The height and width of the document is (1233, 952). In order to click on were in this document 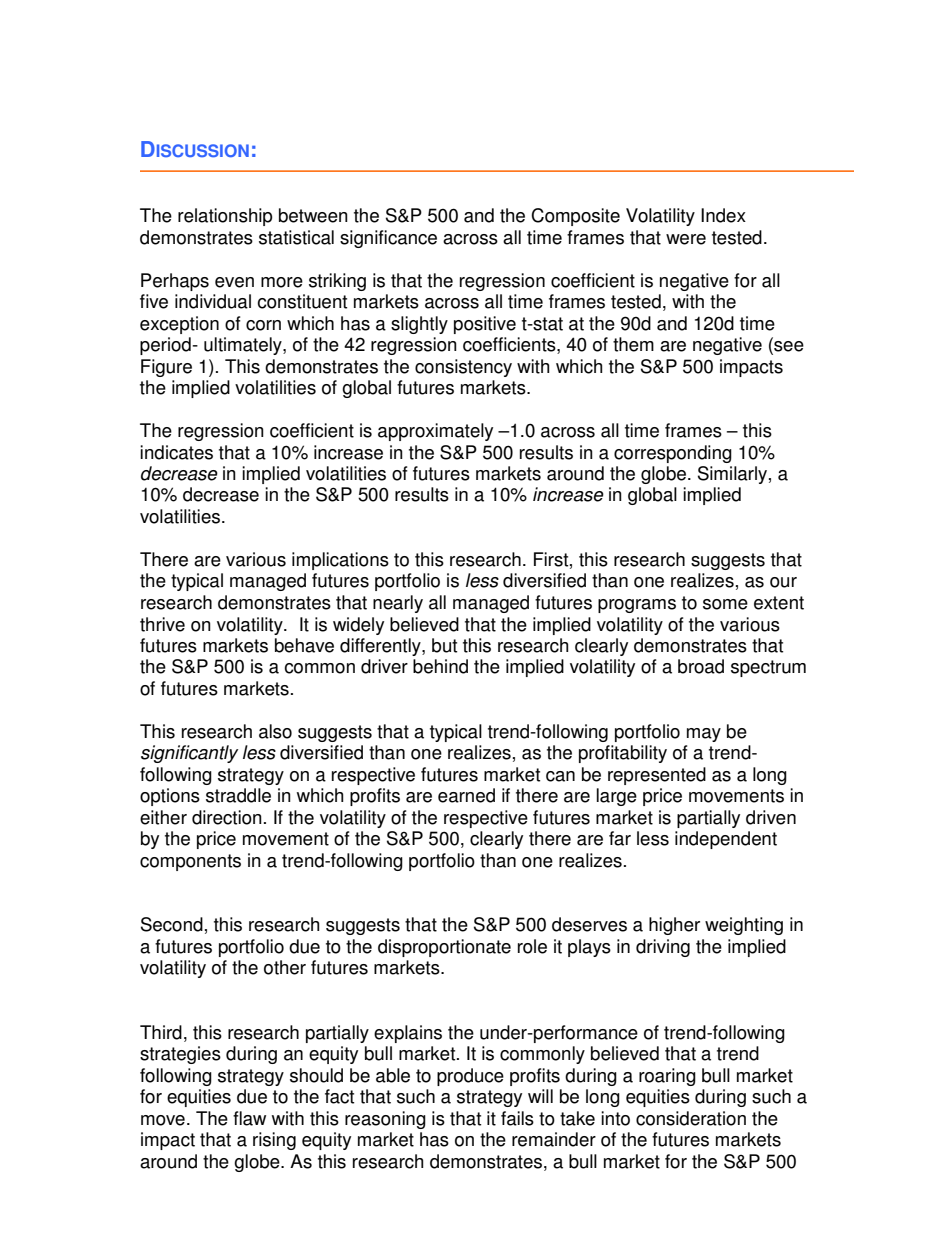, I will do `click(686, 239)`.
